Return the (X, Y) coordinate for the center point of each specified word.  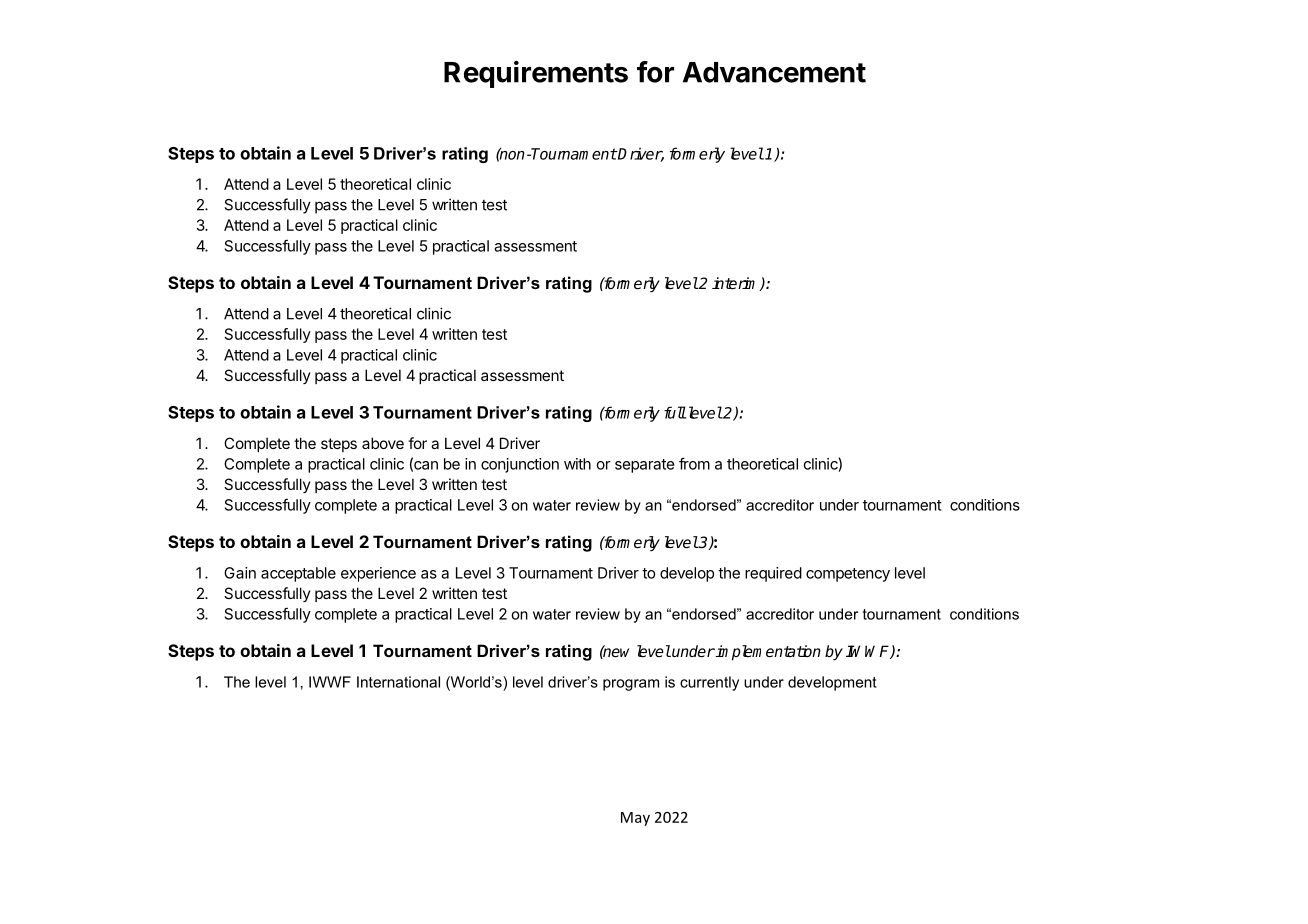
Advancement (774, 72)
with (577, 464)
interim (736, 284)
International (398, 682)
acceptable (298, 574)
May (635, 819)
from (694, 463)
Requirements (536, 74)
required (773, 574)
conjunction (520, 465)
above (383, 443)
